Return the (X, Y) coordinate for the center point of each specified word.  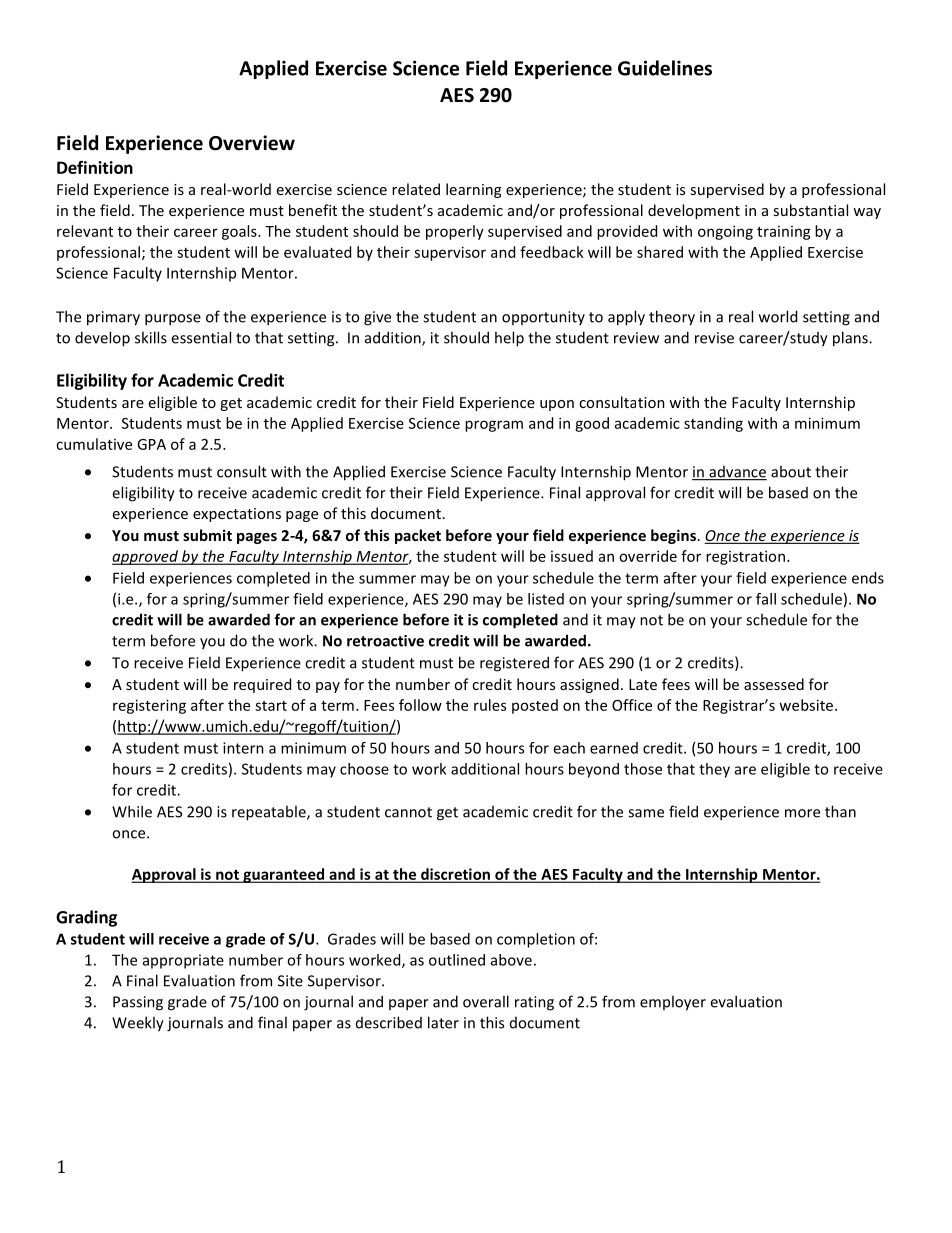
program (494, 426)
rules (490, 705)
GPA (151, 444)
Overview (252, 143)
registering (149, 706)
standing (713, 424)
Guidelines (665, 68)
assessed (774, 684)
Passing (138, 1003)
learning (473, 190)
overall (486, 1001)
